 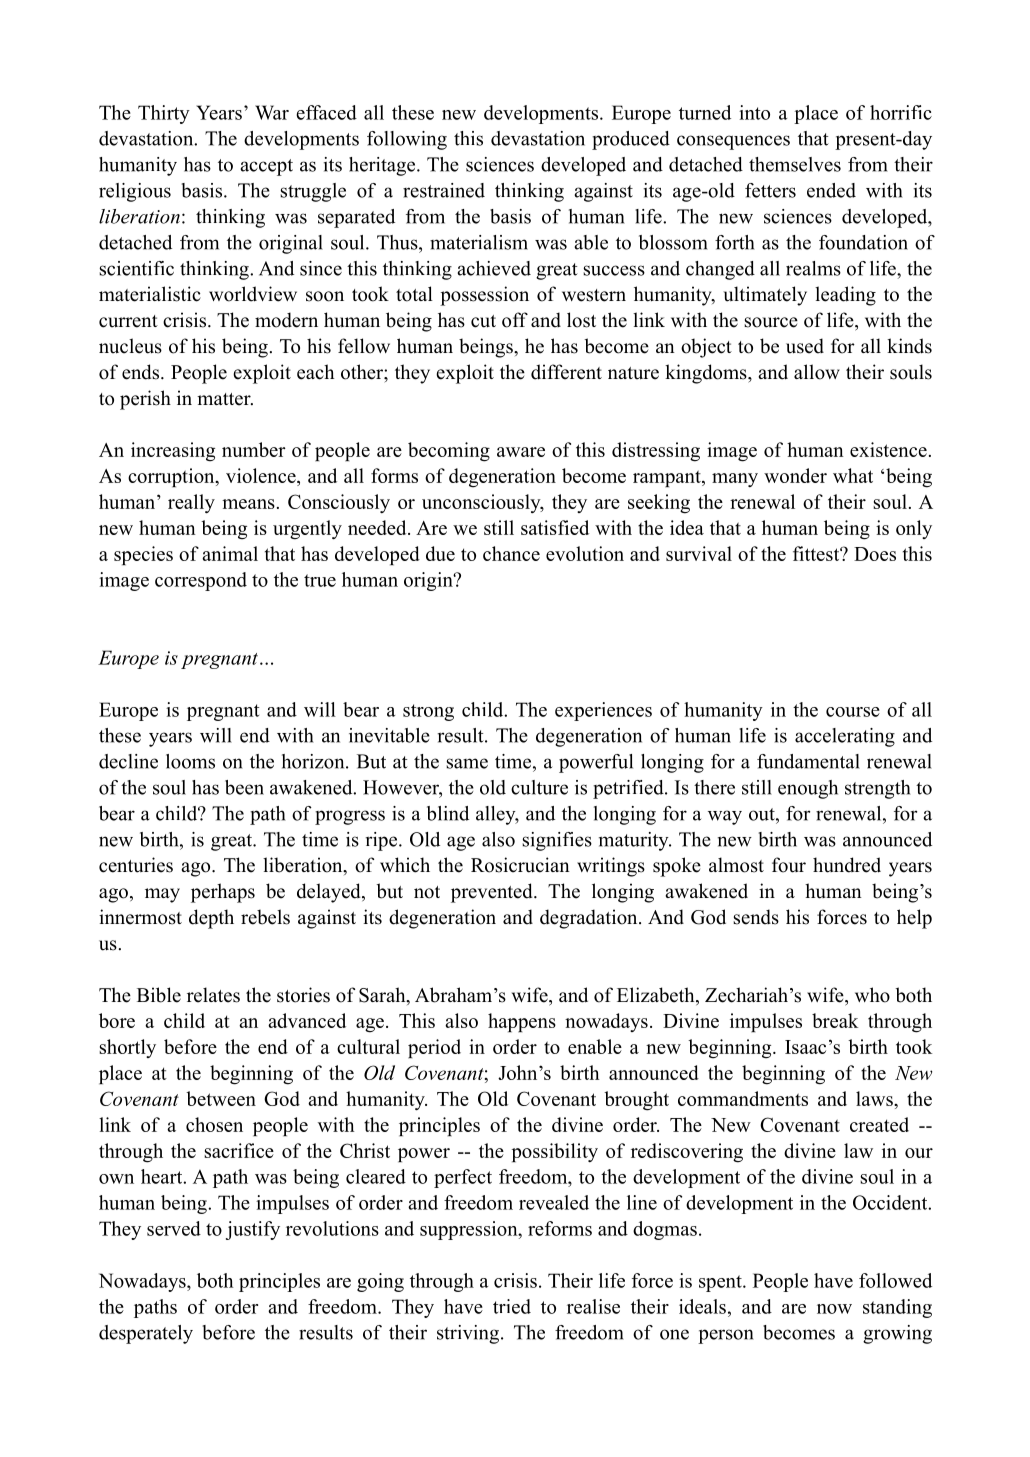 What do you see at coordinates (146, 1334) in the page?
I see `desperately` at bounding box center [146, 1334].
